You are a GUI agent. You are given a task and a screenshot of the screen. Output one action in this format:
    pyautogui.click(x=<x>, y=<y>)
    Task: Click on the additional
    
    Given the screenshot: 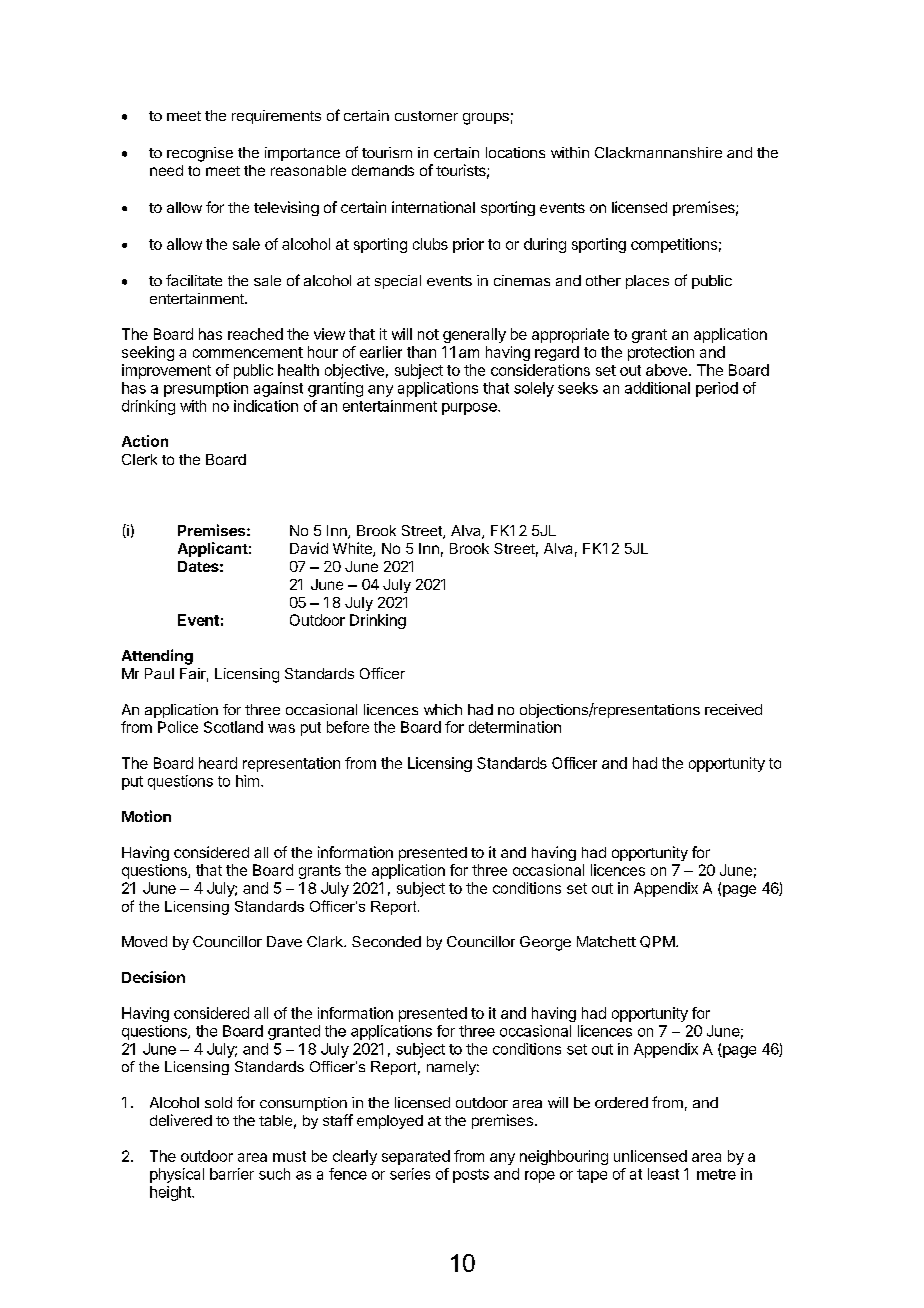 What is the action you would take?
    pyautogui.click(x=657, y=388)
